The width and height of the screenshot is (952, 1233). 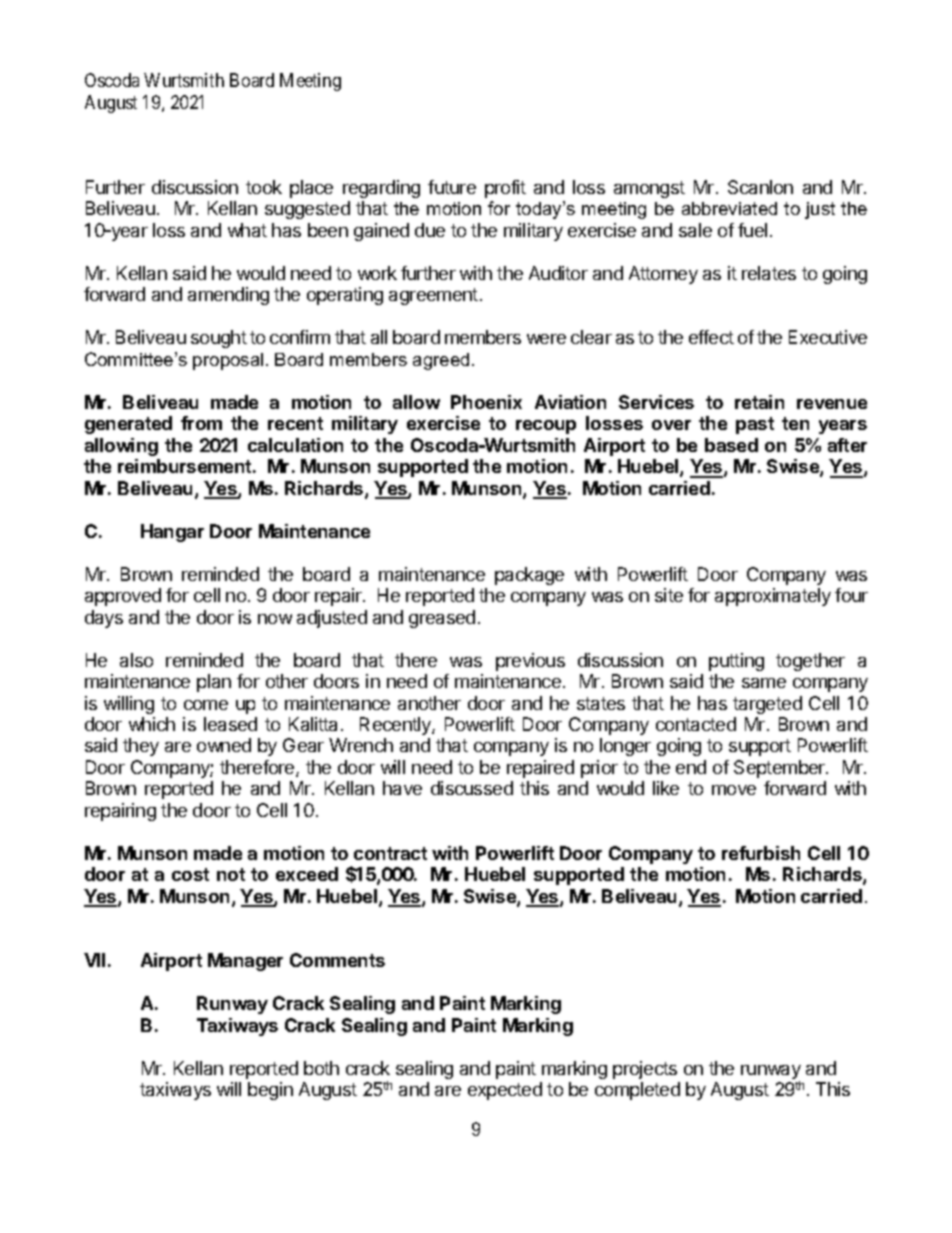 What do you see at coordinates (190, 874) in the screenshot?
I see `cost` at bounding box center [190, 874].
